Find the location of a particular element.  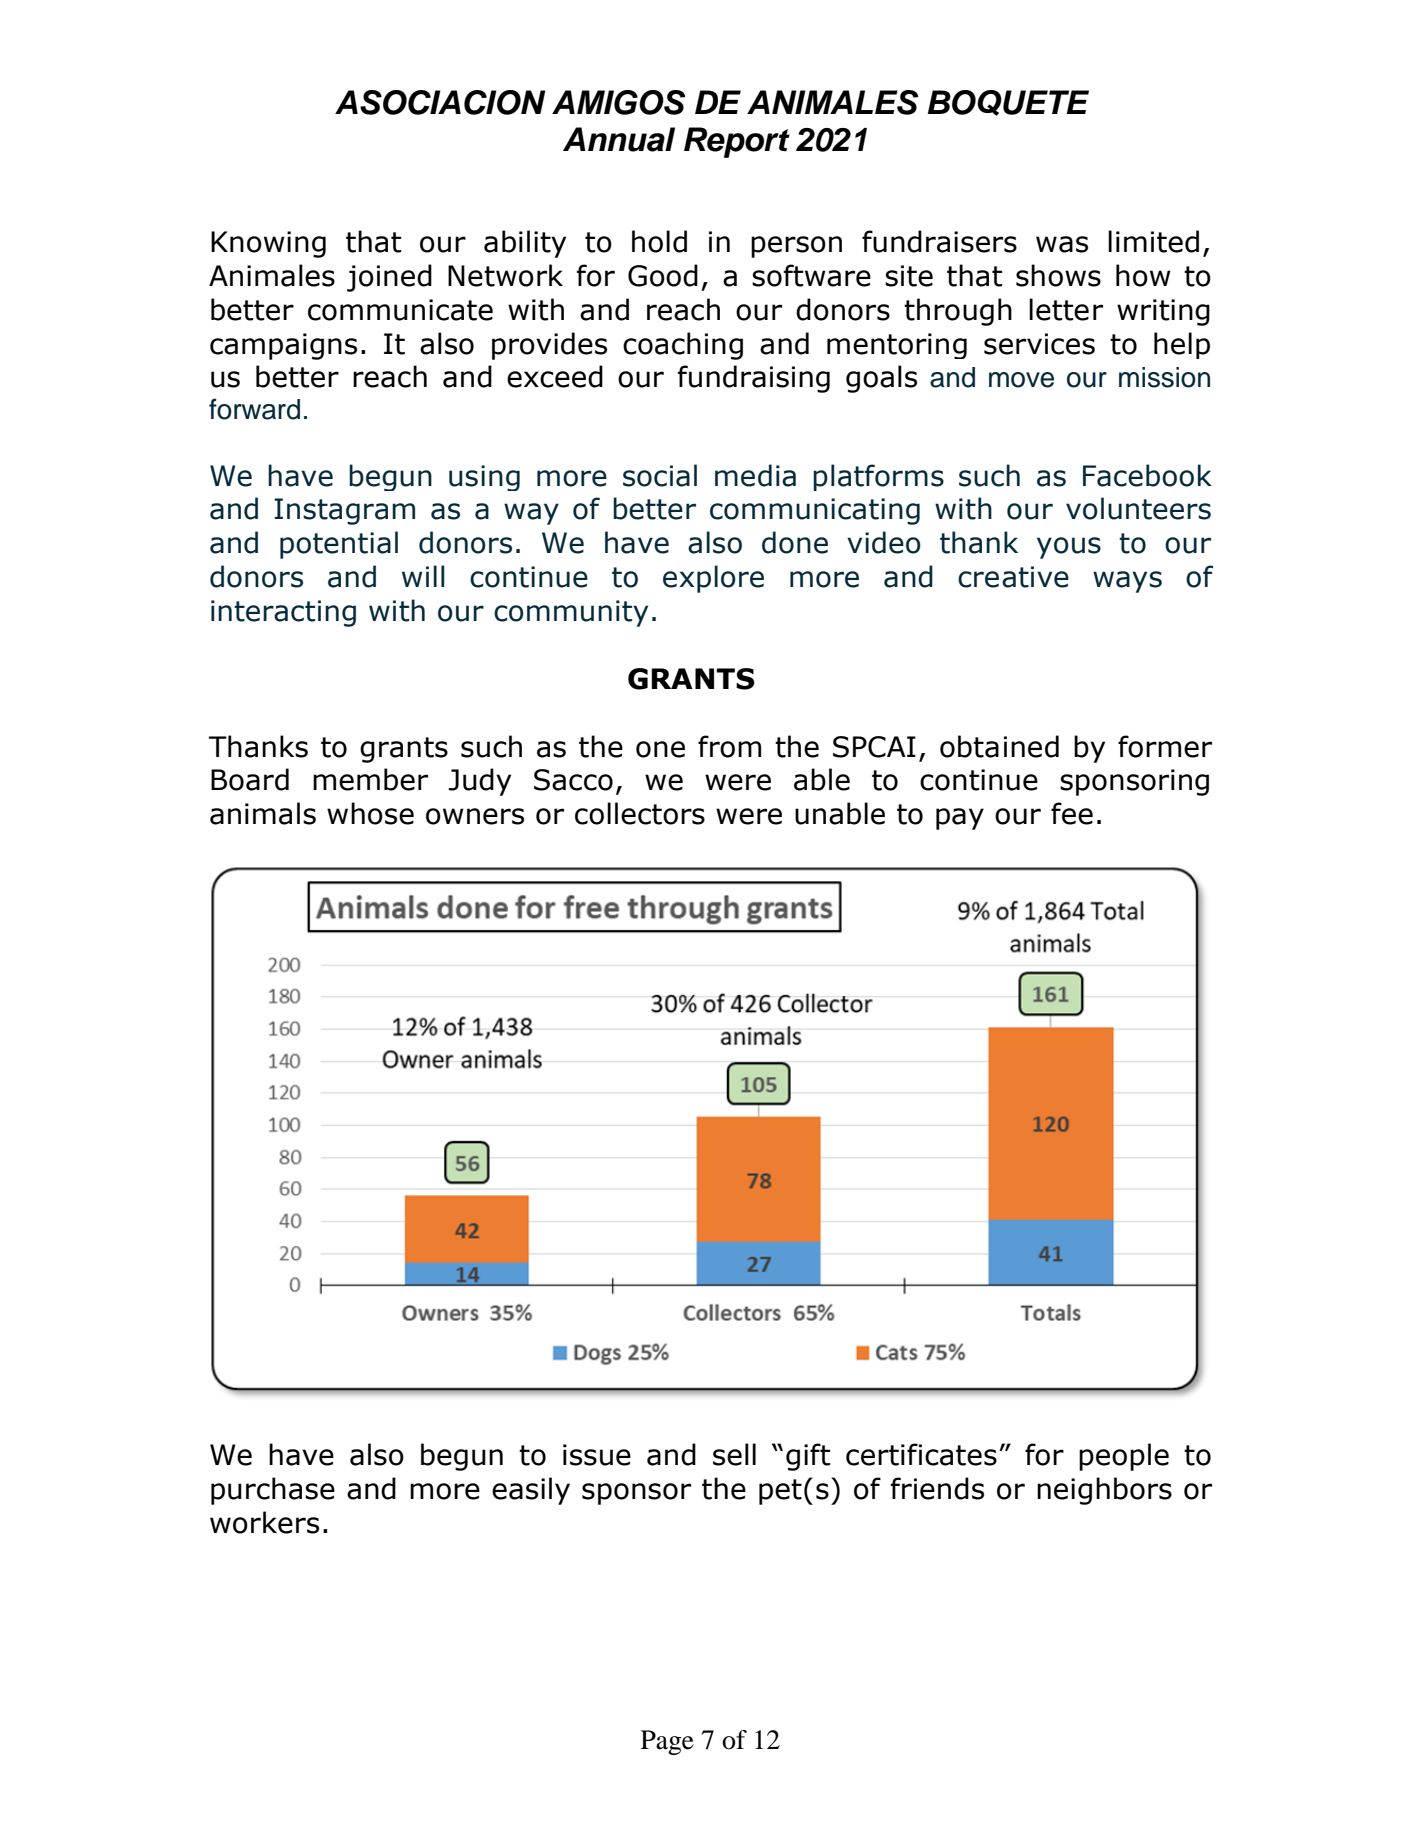

potential is located at coordinates (339, 545).
